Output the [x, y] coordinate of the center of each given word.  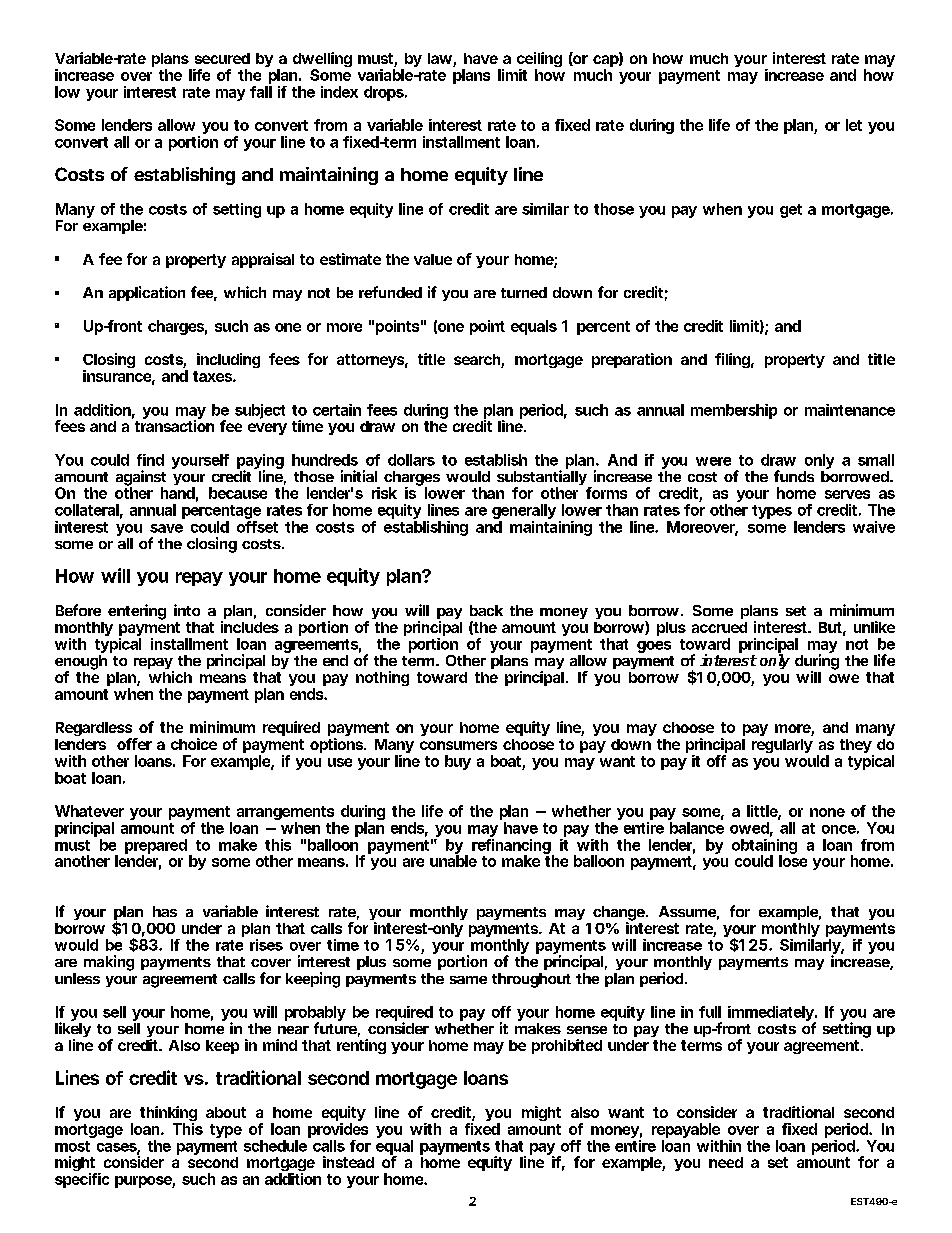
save [166, 528]
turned [524, 292]
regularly [782, 746]
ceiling [539, 61]
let [854, 125]
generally [524, 513]
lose [793, 860]
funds [794, 476]
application [147, 293]
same [468, 980]
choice [194, 744]
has [165, 911]
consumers [458, 745]
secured [222, 58]
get [791, 211]
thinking [168, 1115]
